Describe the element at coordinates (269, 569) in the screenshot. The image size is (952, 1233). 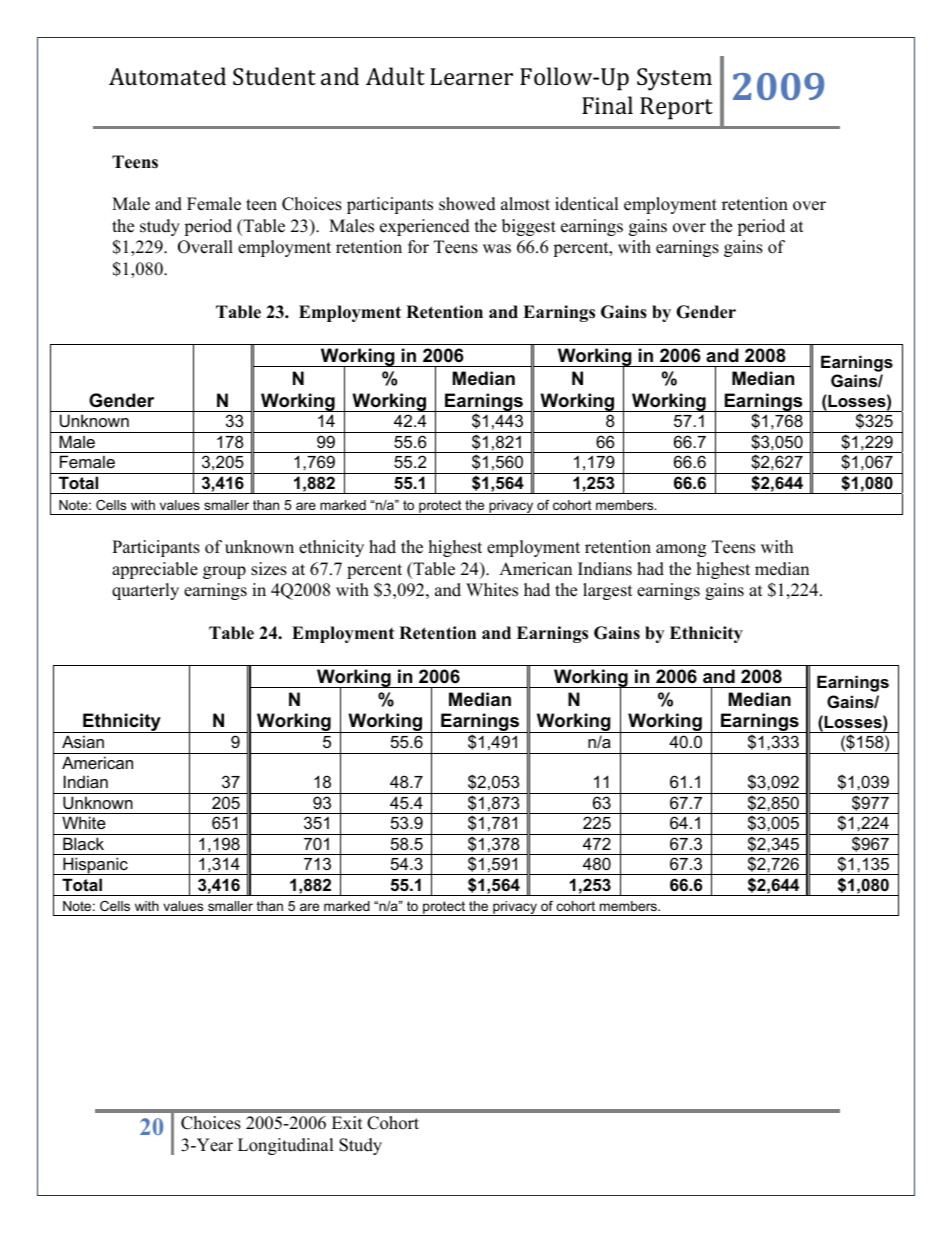
I see `sizes` at that location.
